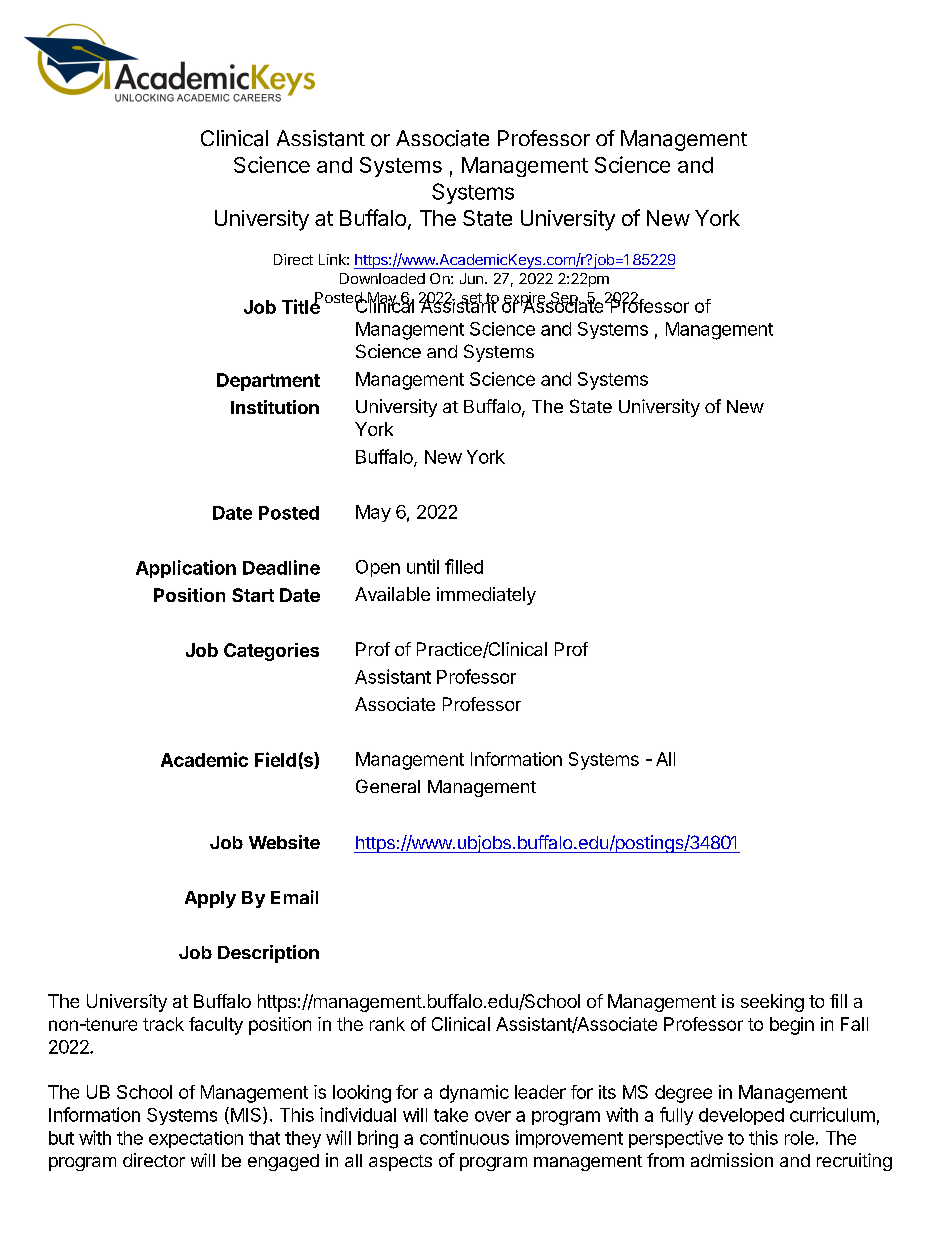 The image size is (952, 1233). What do you see at coordinates (471, 299) in the image?
I see `set` at bounding box center [471, 299].
